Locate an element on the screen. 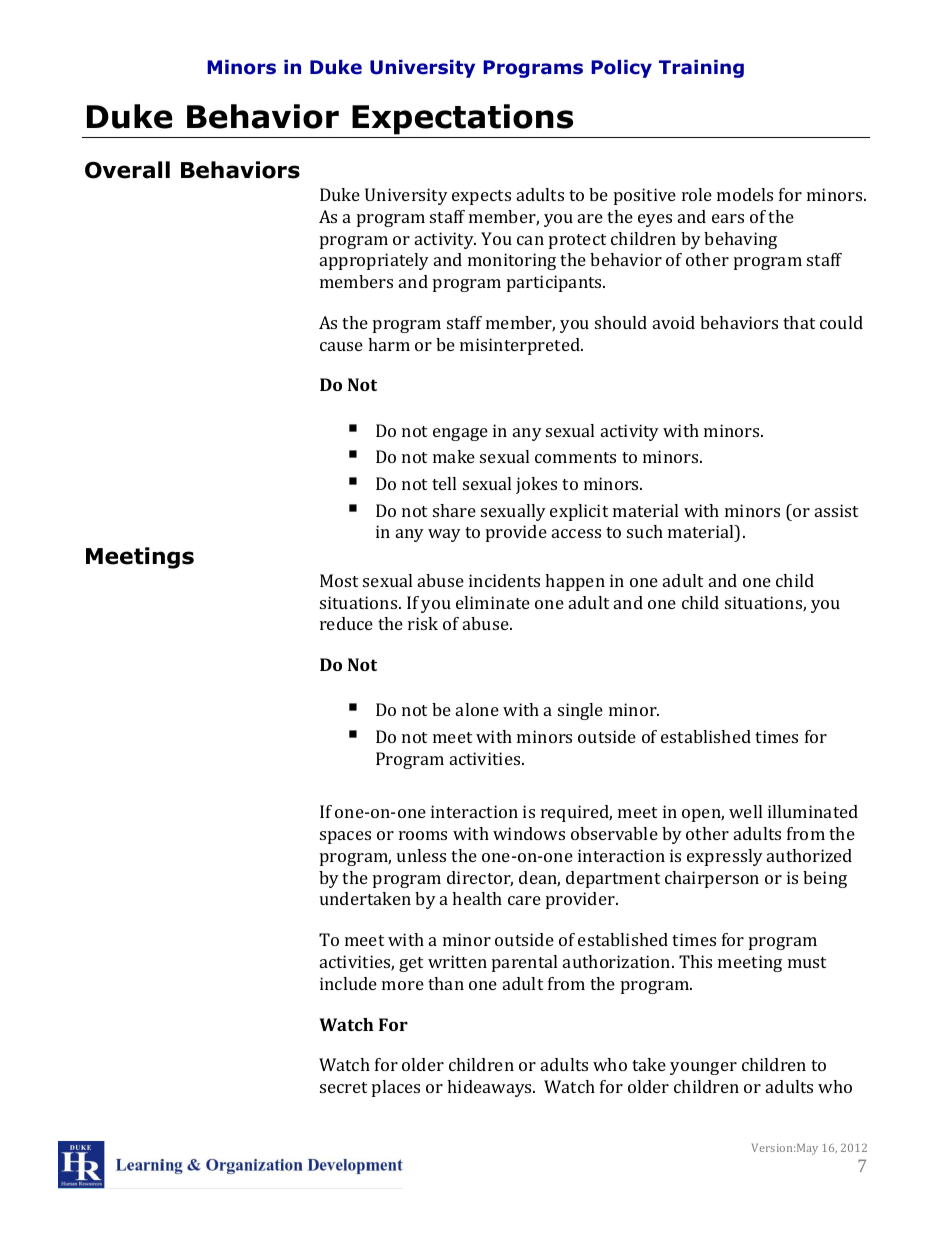  incidents is located at coordinates (504, 580).
